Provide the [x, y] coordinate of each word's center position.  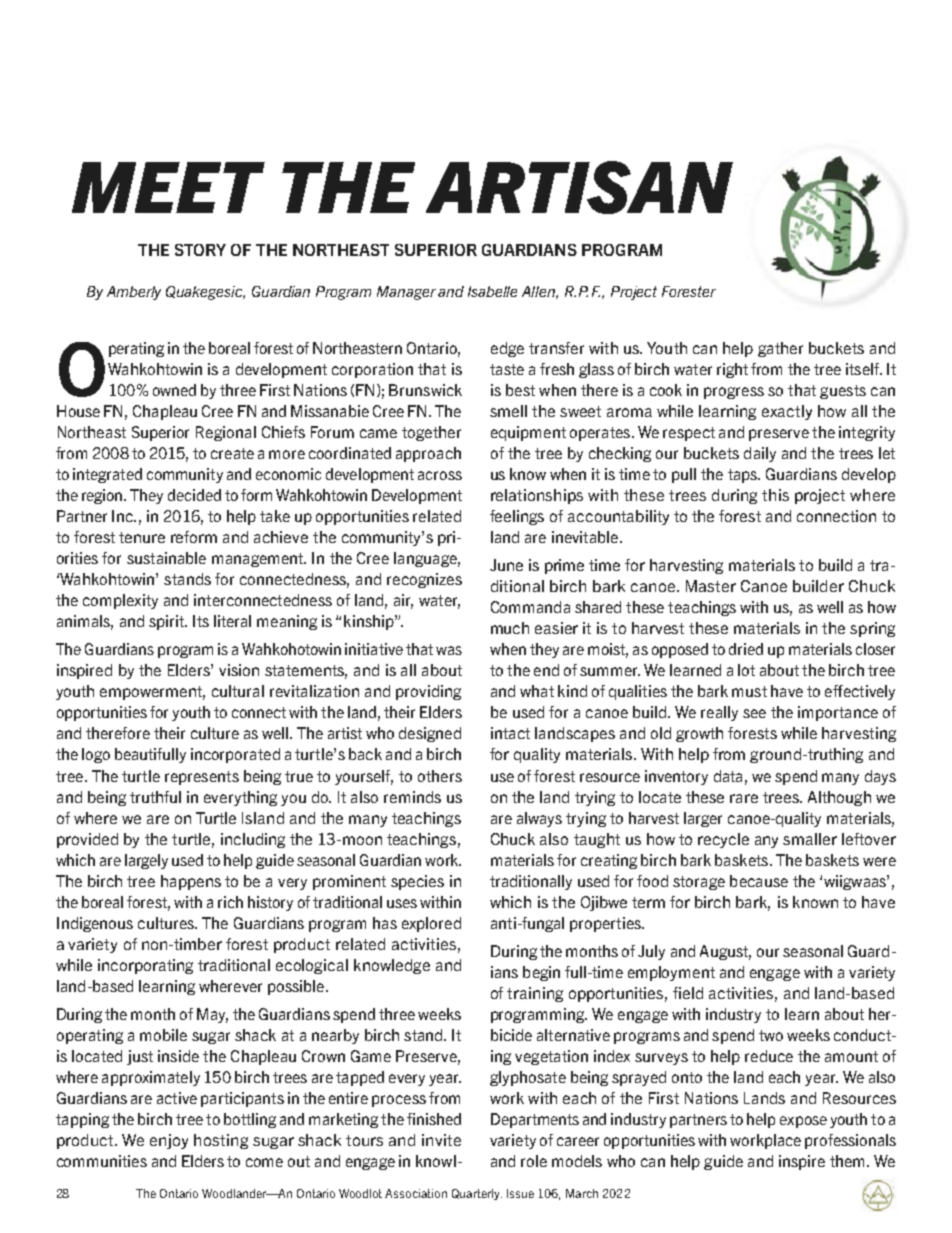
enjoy [169, 1141]
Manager [406, 293]
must [749, 691]
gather [780, 349]
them [849, 1161]
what [537, 691]
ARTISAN [579, 187]
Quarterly [477, 1194]
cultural [238, 691]
